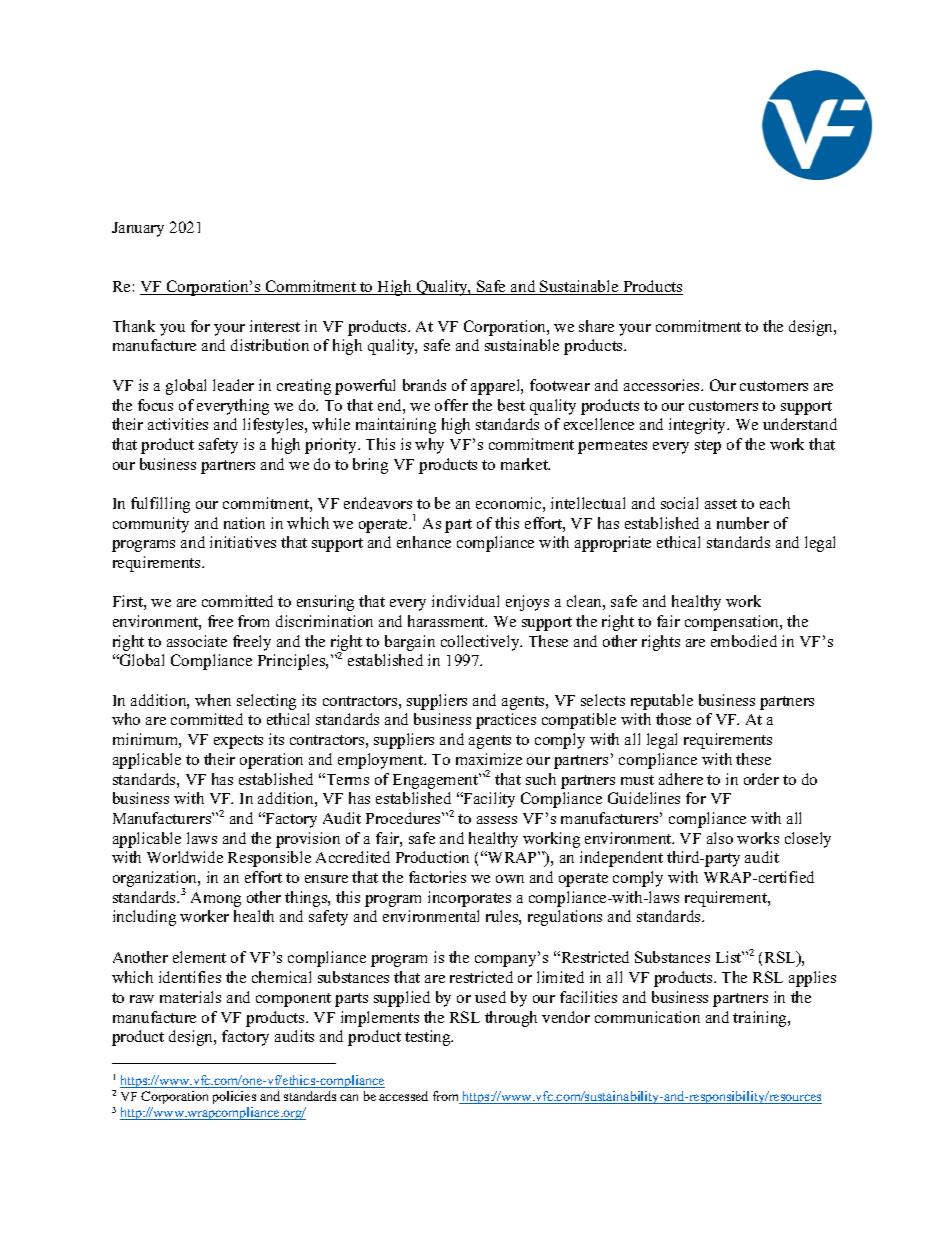 The image size is (952, 1233). Describe the element at coordinates (437, 877) in the page. I see `factories` at that location.
